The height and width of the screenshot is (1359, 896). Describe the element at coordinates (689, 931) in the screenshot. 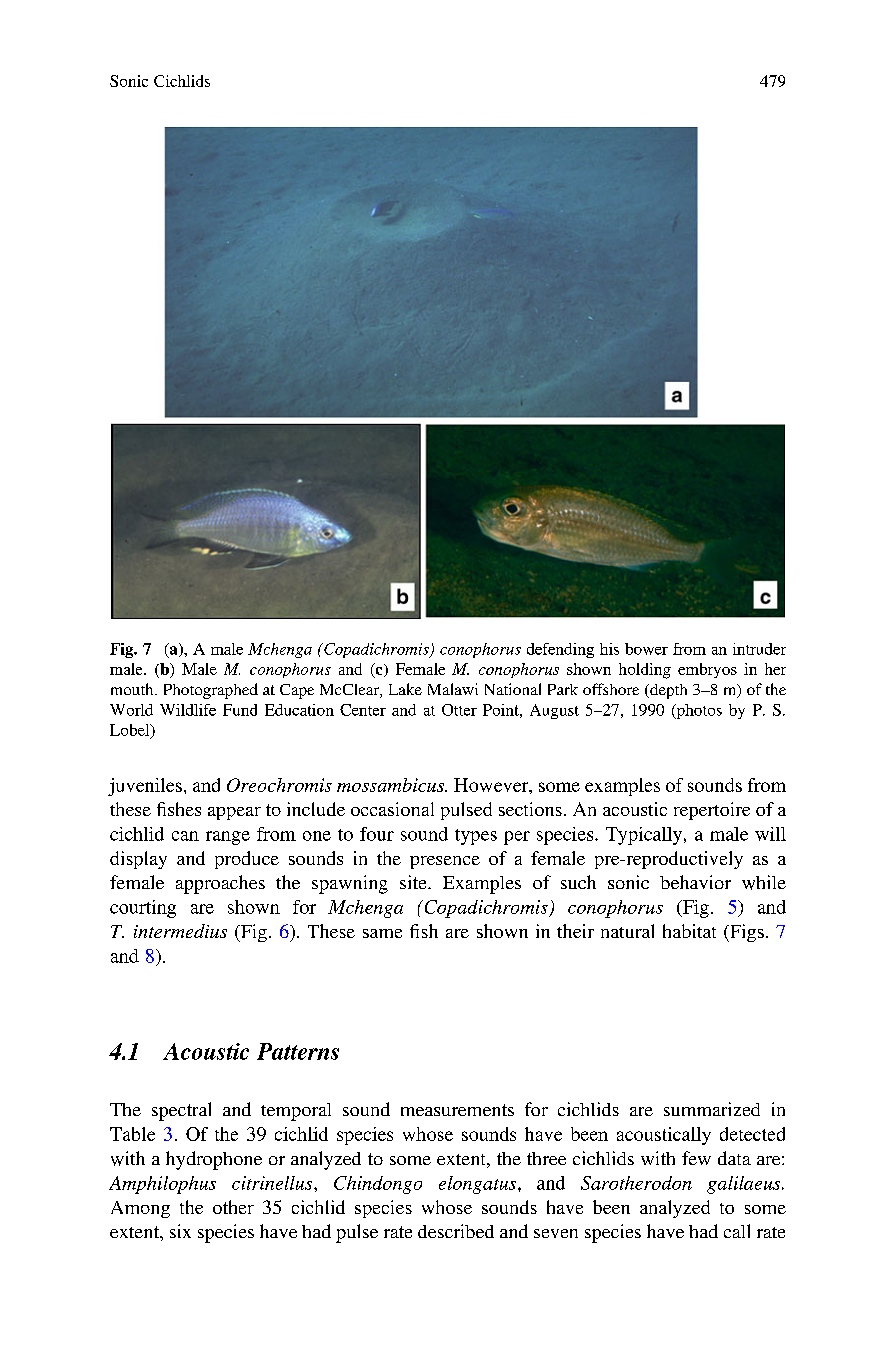

I see `habitat` at that location.
